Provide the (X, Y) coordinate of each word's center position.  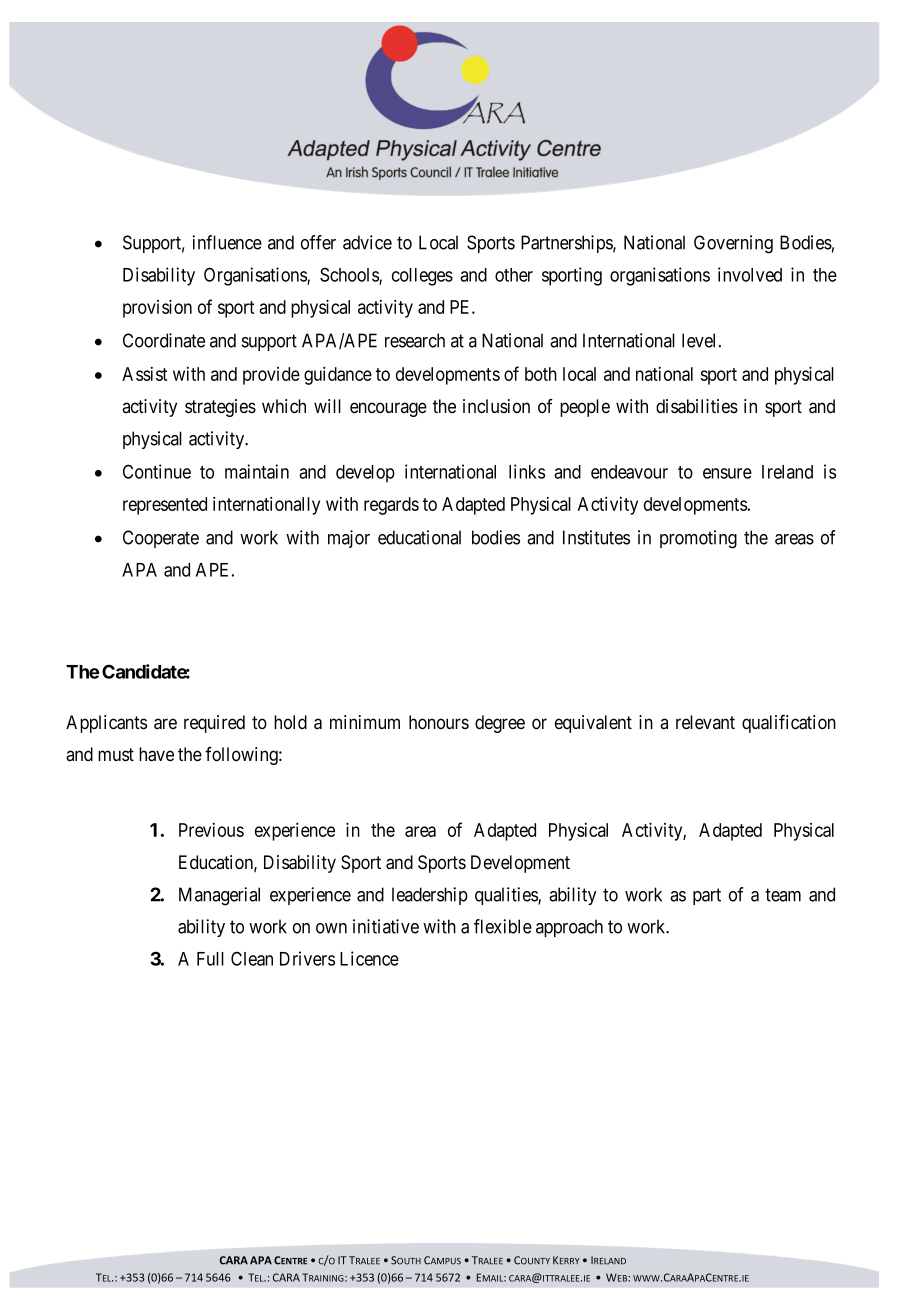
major (349, 539)
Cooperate (161, 539)
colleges (422, 277)
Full (210, 959)
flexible (503, 926)
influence (227, 242)
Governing (733, 244)
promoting (698, 539)
